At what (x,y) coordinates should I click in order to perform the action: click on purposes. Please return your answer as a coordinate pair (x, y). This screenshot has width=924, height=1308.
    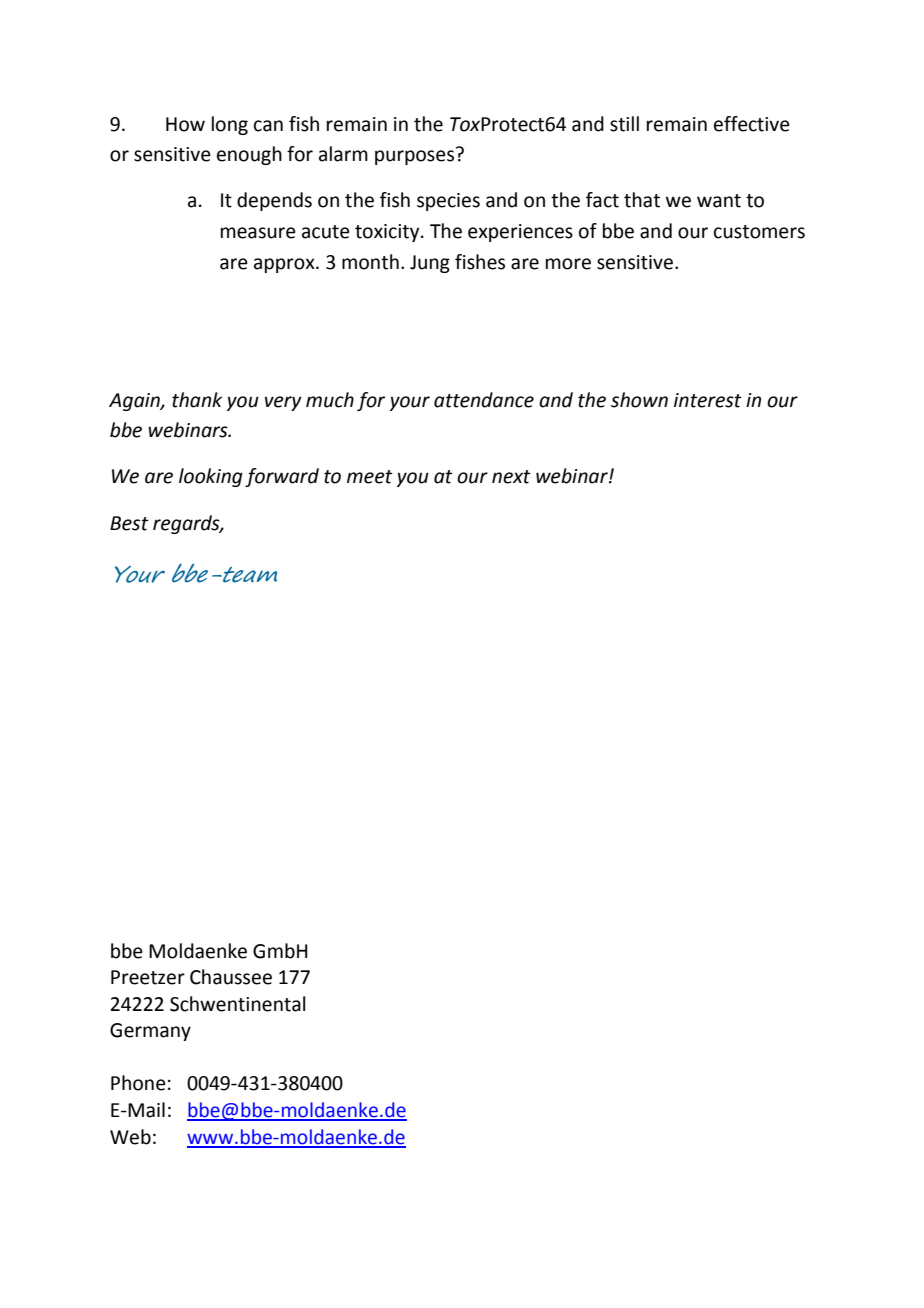
    Looking at the image, I should click on (414, 157).
